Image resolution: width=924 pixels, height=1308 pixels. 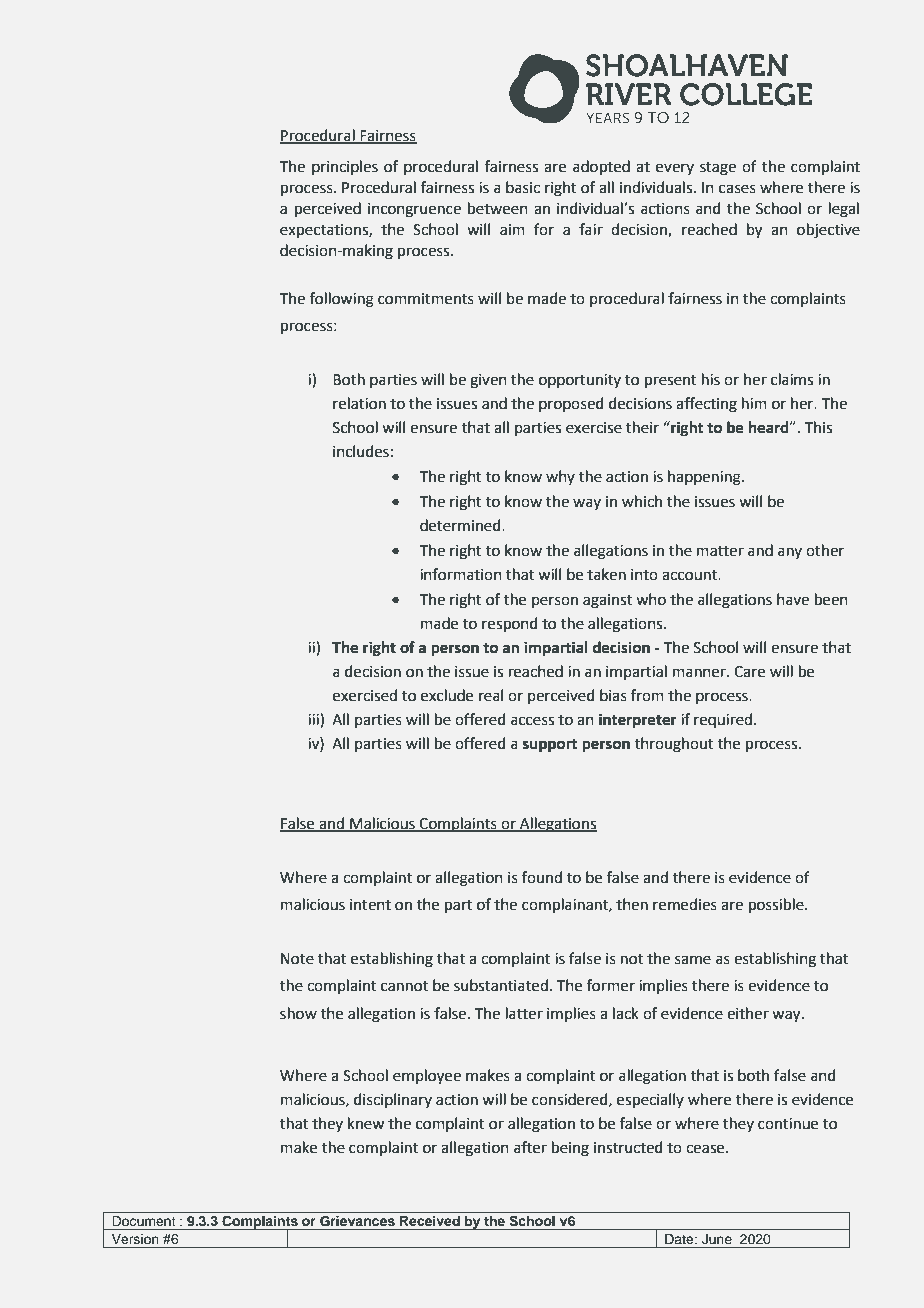 What do you see at coordinates (790, 553) in the screenshot?
I see `any` at bounding box center [790, 553].
